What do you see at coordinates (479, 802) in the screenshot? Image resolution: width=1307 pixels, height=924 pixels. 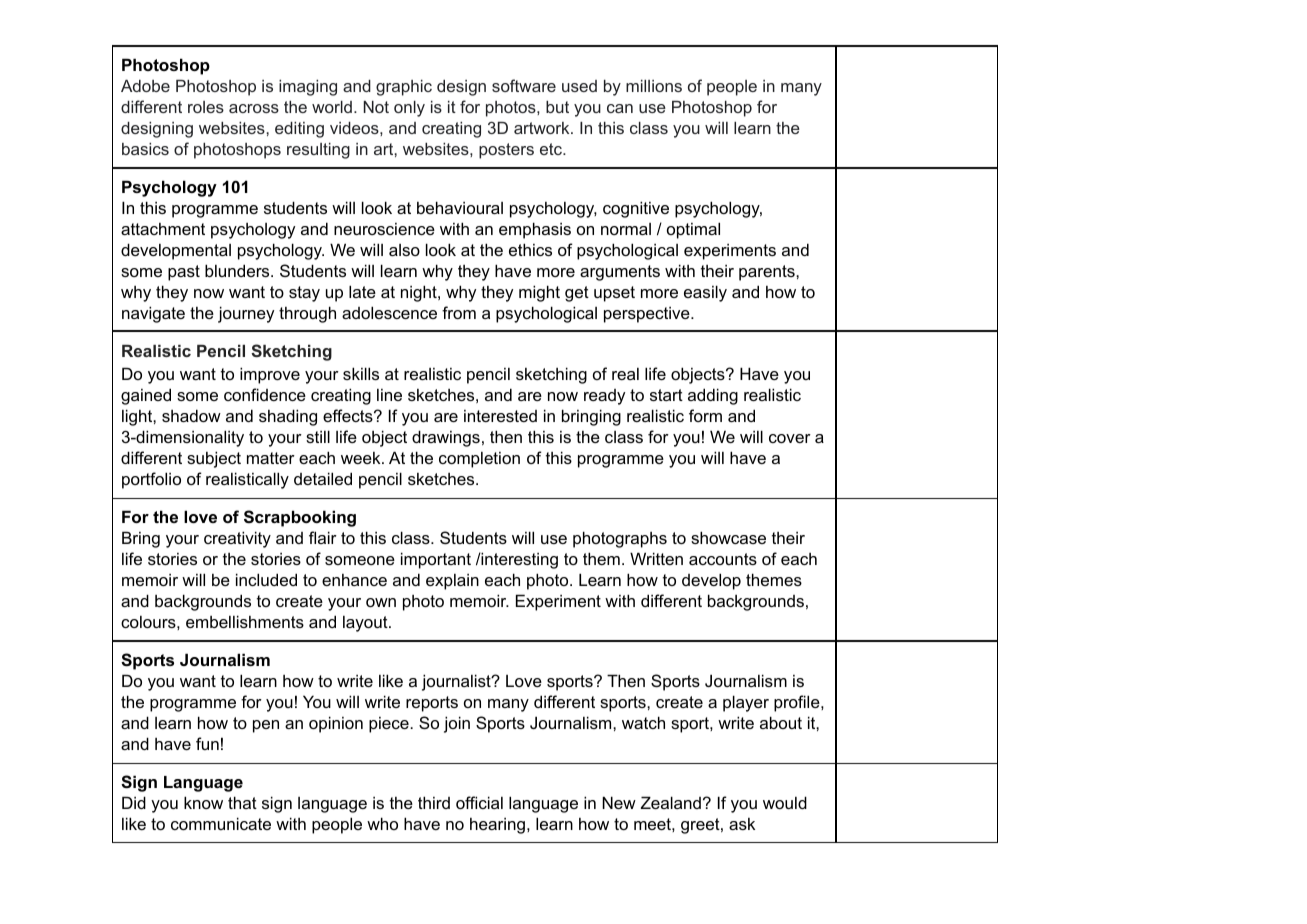 I see `official` at bounding box center [479, 802].
